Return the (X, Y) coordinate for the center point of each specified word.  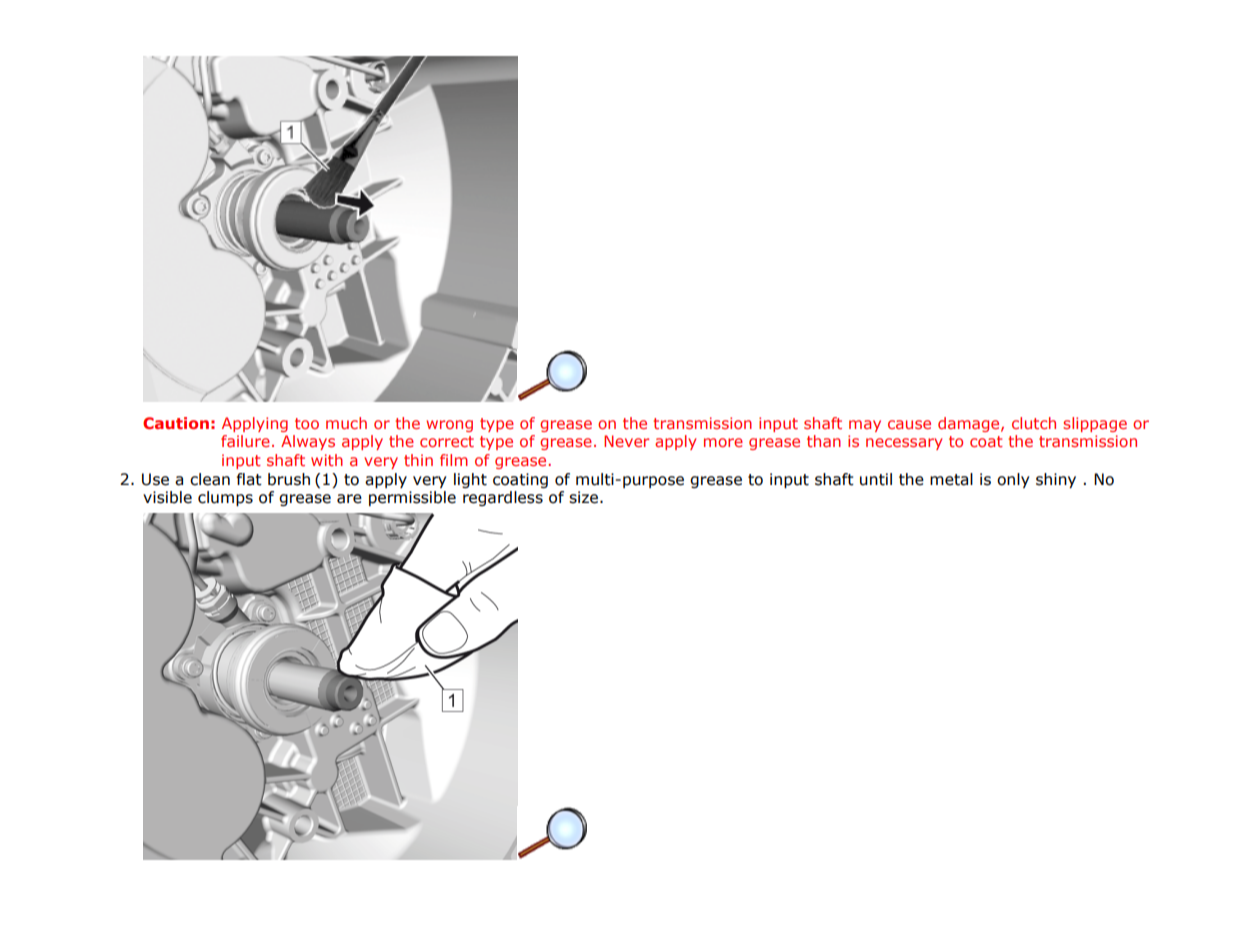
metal (951, 479)
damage (970, 424)
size (585, 497)
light (470, 480)
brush (289, 479)
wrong (449, 426)
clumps (225, 498)
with (327, 460)
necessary (904, 444)
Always (308, 442)
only (1013, 480)
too (307, 423)
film (454, 460)
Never (626, 441)
